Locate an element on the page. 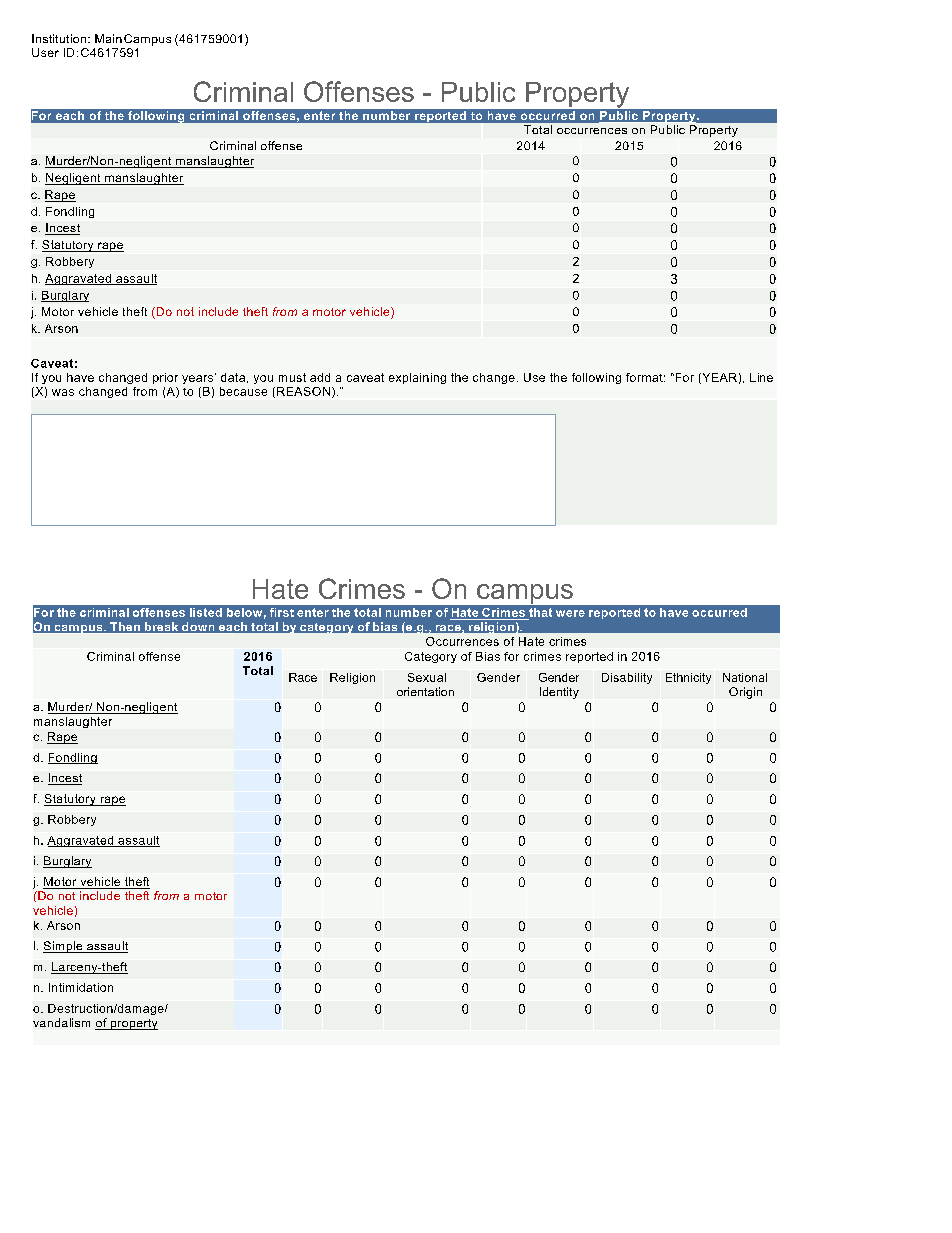  Line is located at coordinates (761, 377).
